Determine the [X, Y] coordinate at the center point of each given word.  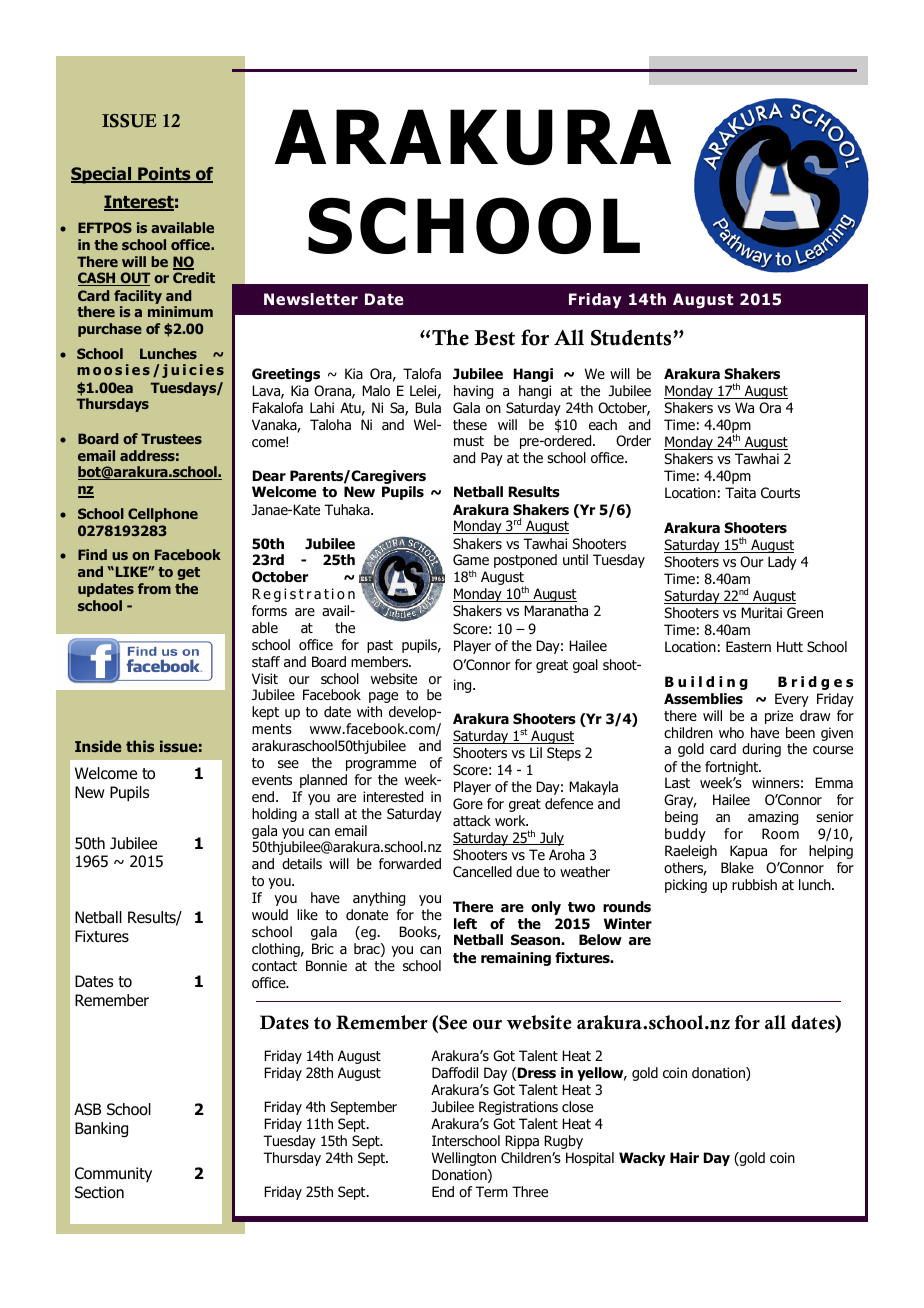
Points [164, 175]
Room [780, 834]
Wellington [464, 1159]
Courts [780, 493]
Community [113, 1174]
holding [274, 815]
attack [472, 820]
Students [631, 337]
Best [494, 338]
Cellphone [163, 515]
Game [471, 559]
